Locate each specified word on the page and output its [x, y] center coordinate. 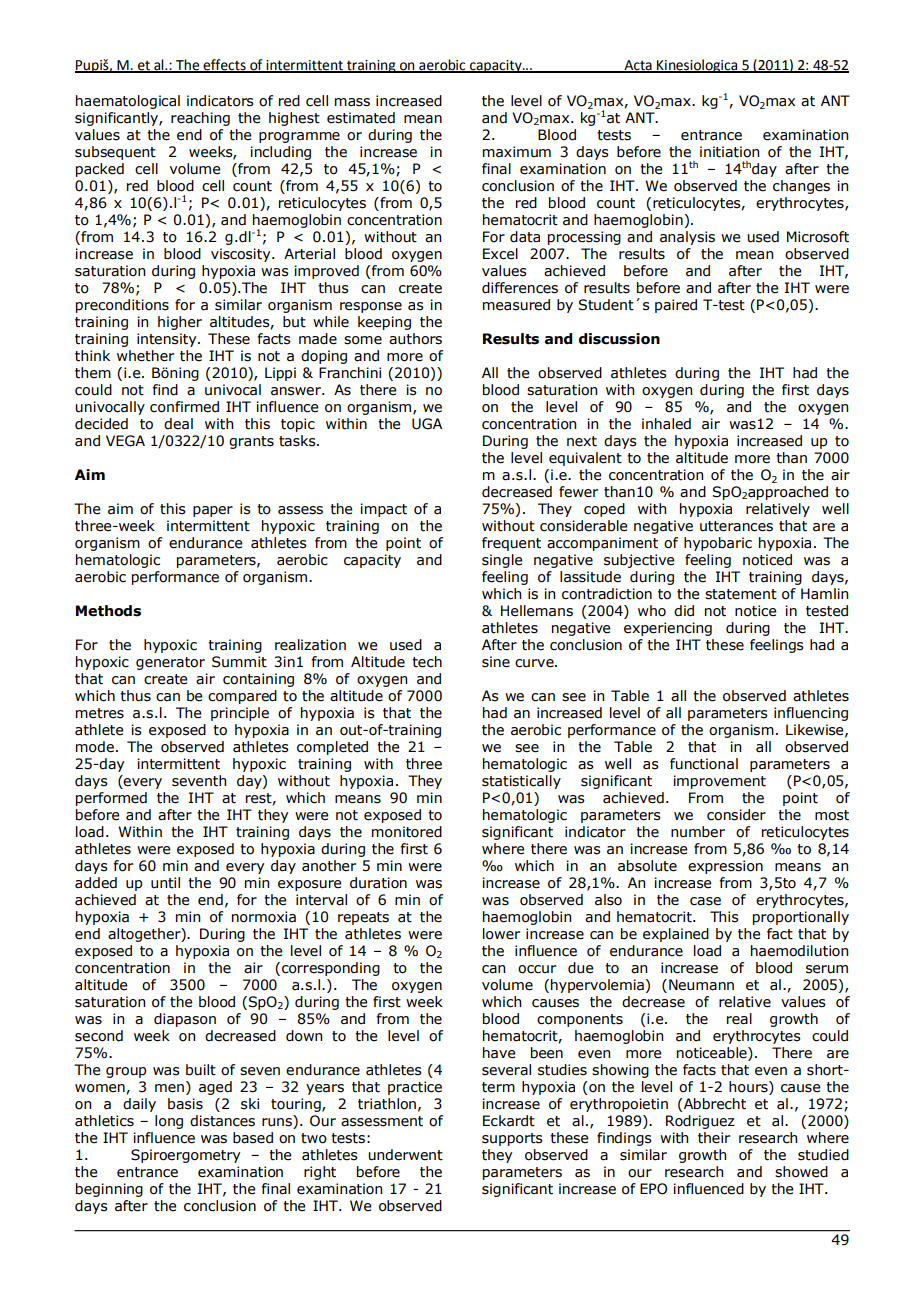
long [169, 1122]
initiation [729, 152]
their [714, 1138]
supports [512, 1139]
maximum [517, 152]
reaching [200, 119]
